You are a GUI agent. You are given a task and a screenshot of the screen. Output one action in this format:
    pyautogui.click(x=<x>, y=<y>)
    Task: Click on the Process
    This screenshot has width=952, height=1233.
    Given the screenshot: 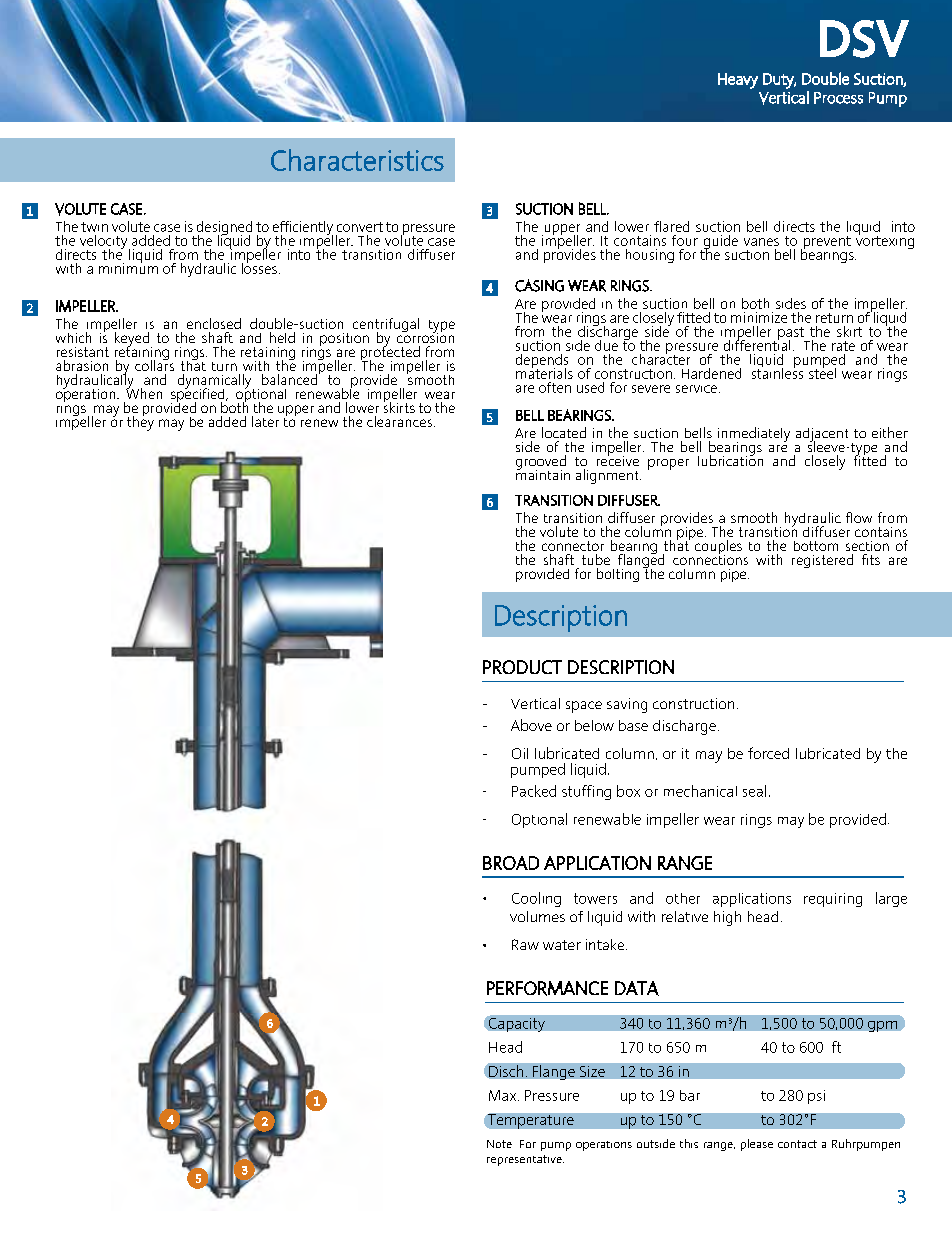 What is the action you would take?
    pyautogui.click(x=838, y=98)
